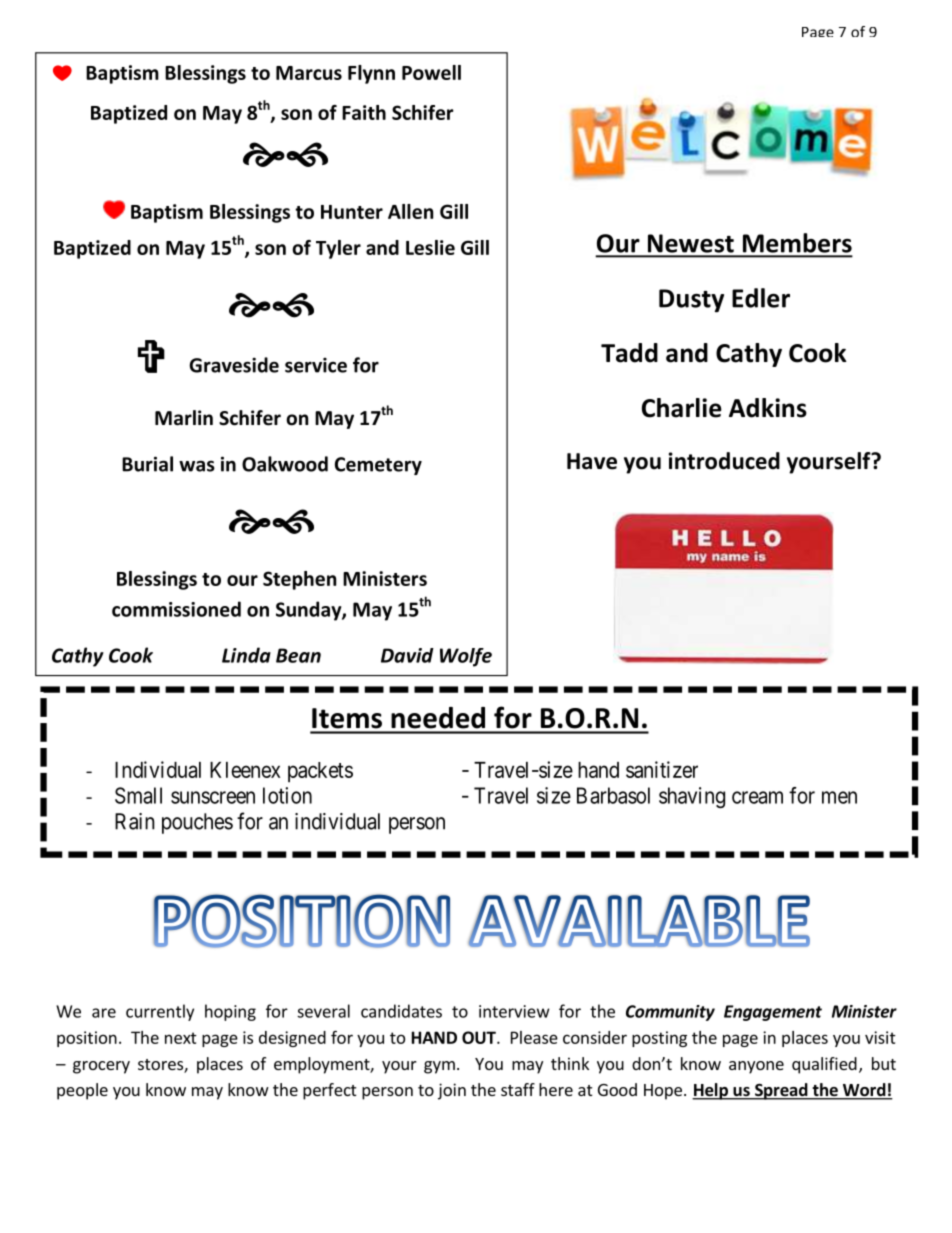 The width and height of the document is (952, 1233). What do you see at coordinates (724, 461) in the document?
I see `introduced` at bounding box center [724, 461].
